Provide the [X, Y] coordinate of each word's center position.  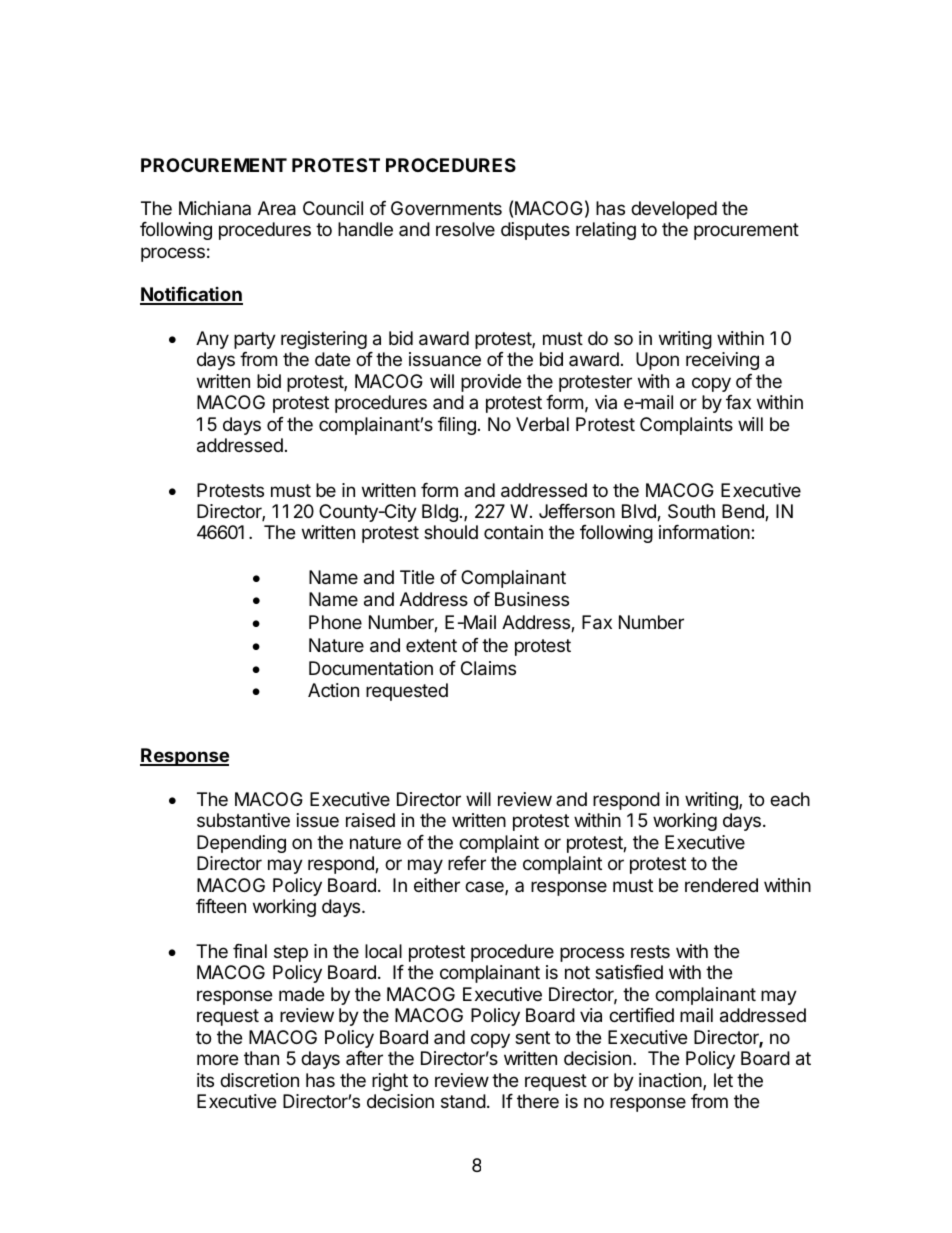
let [723, 1080]
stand [463, 1101]
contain [513, 532]
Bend [744, 512]
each [790, 799]
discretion [259, 1080]
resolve [465, 229]
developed [674, 210]
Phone [335, 622]
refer [467, 863]
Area [277, 208]
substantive [243, 820]
